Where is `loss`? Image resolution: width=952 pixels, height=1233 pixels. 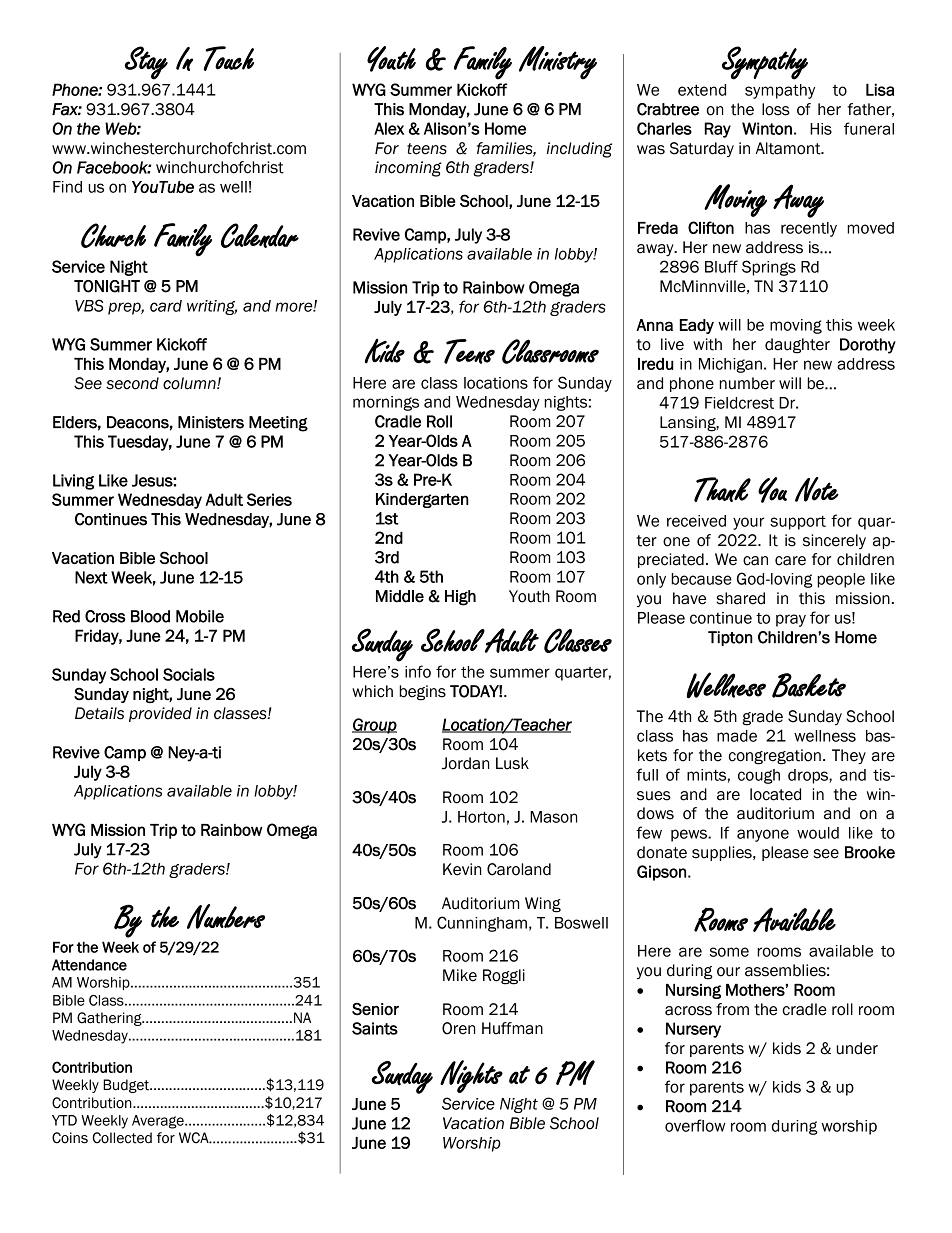
loss is located at coordinates (776, 109).
